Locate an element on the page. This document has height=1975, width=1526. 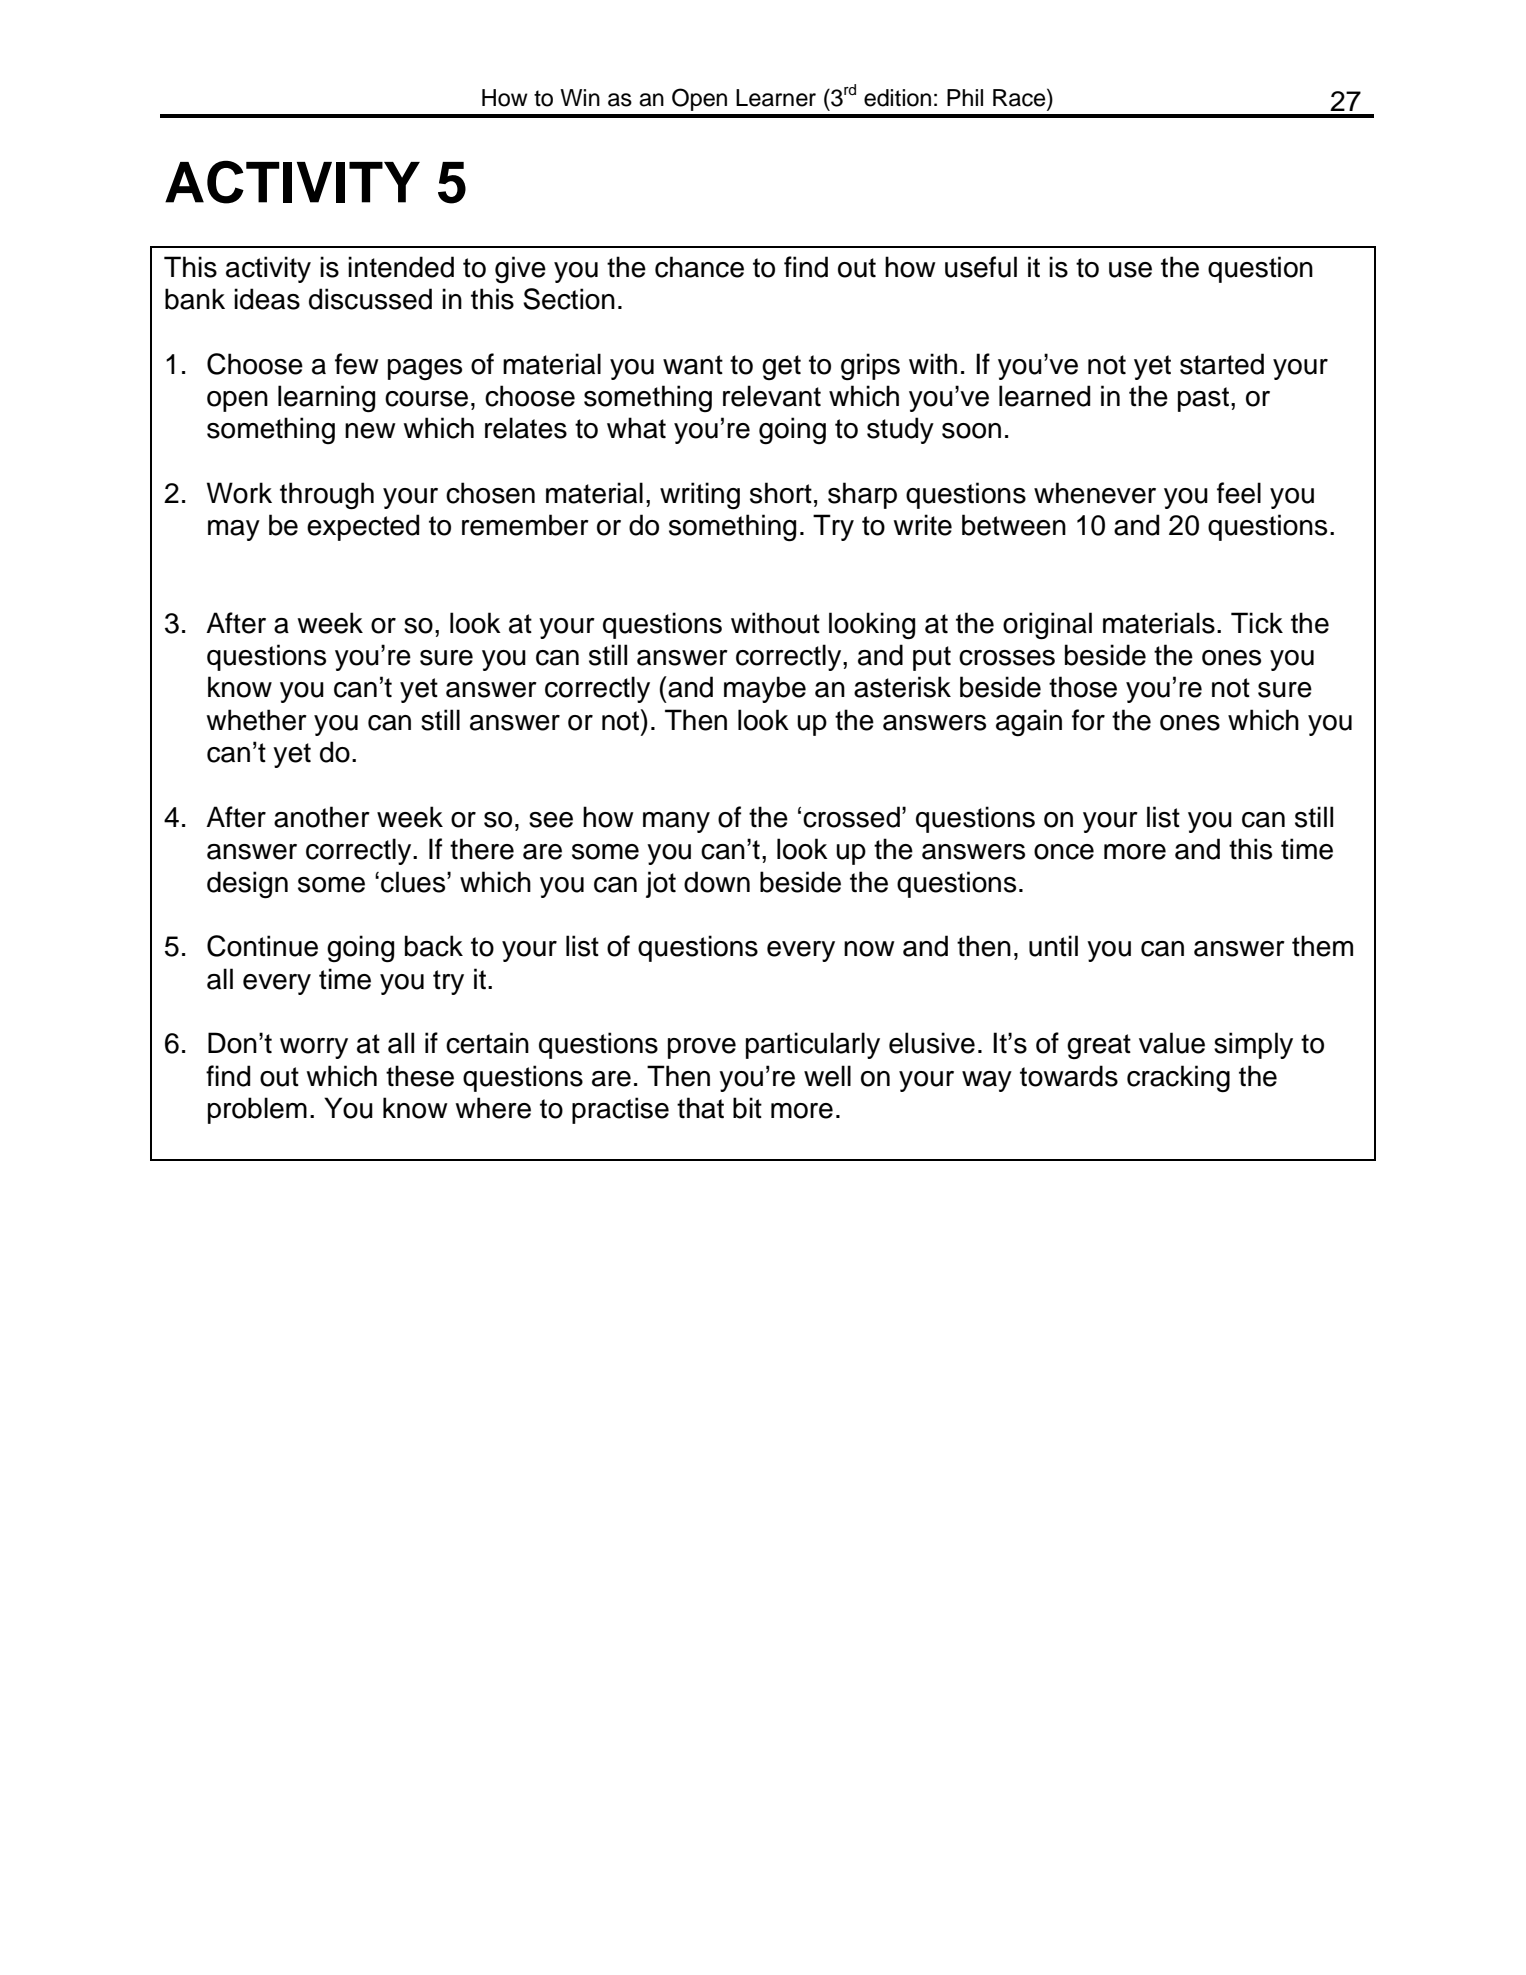
crossed is located at coordinates (851, 817).
